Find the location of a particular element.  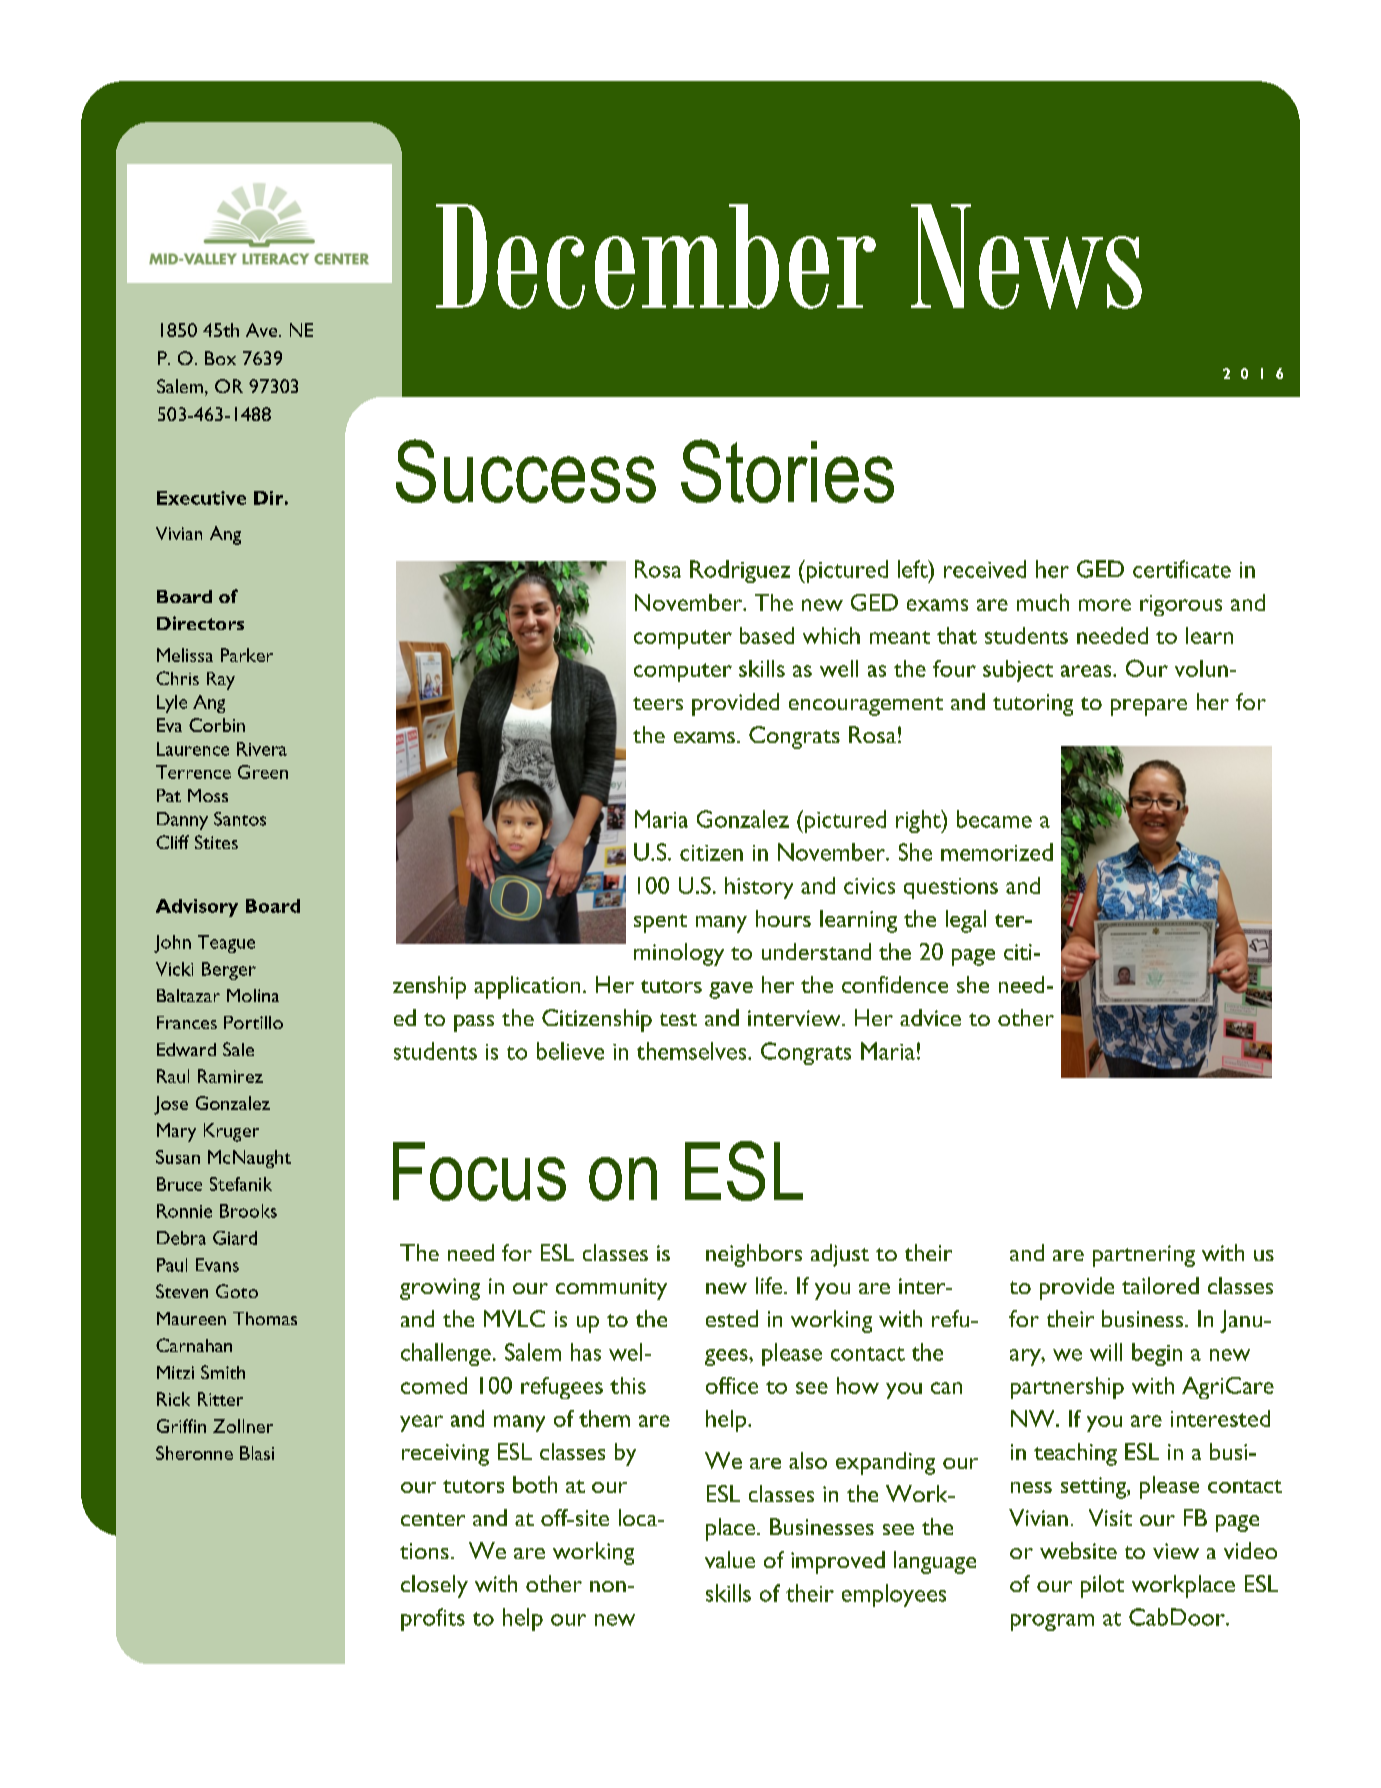

spent is located at coordinates (660, 923).
